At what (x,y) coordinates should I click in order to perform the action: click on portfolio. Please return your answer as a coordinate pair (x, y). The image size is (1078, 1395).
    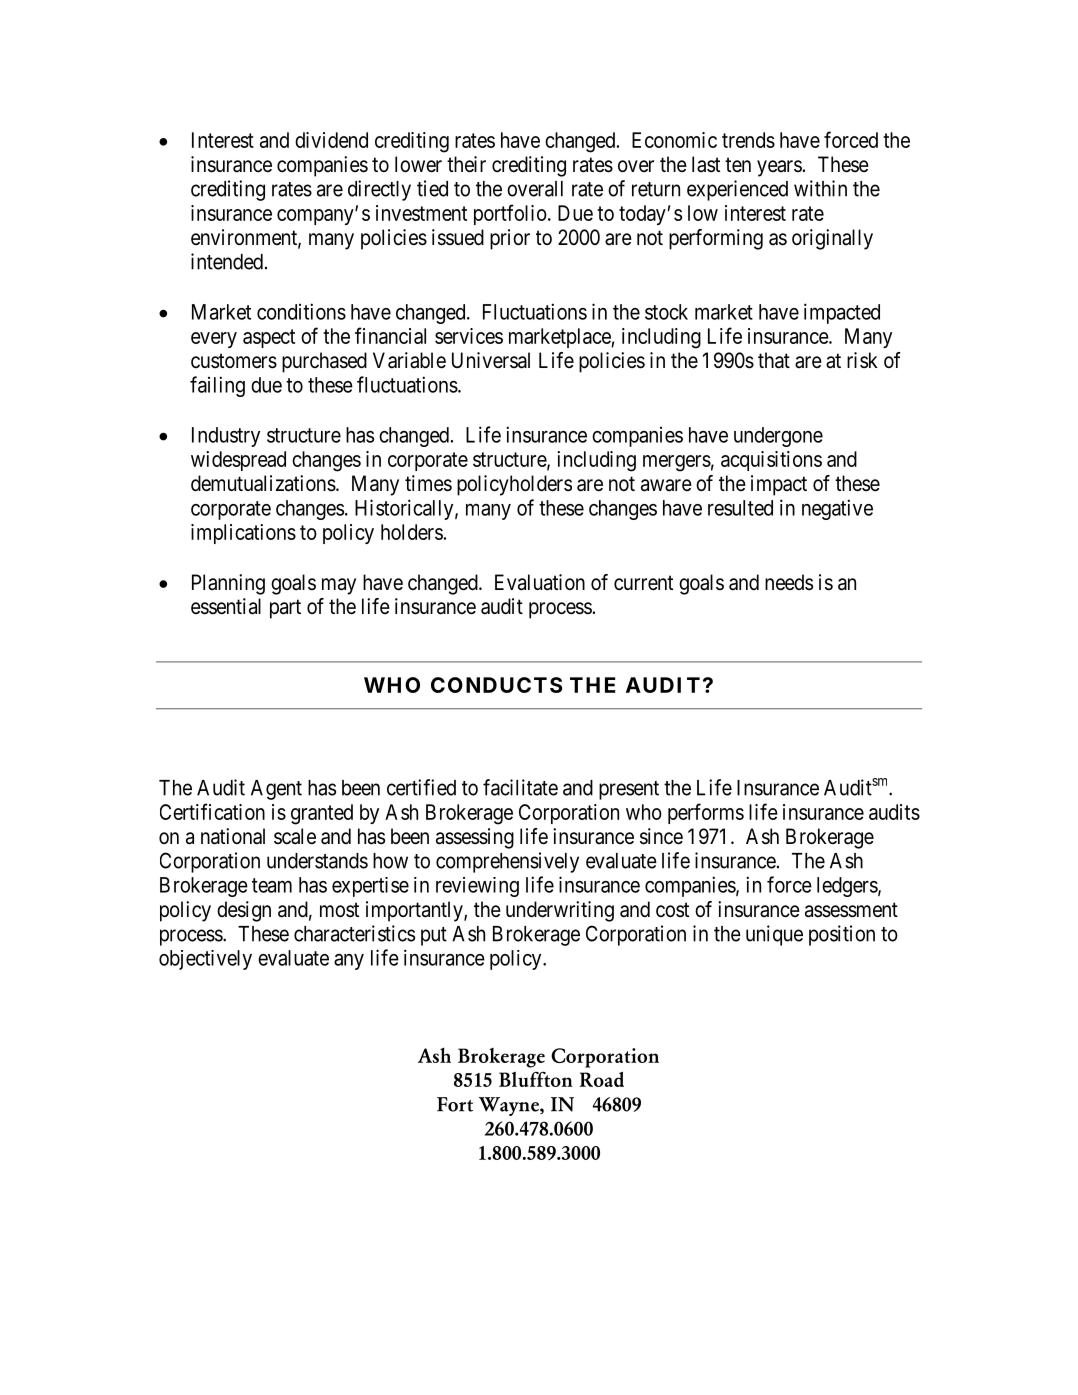
    Looking at the image, I should click on (510, 214).
